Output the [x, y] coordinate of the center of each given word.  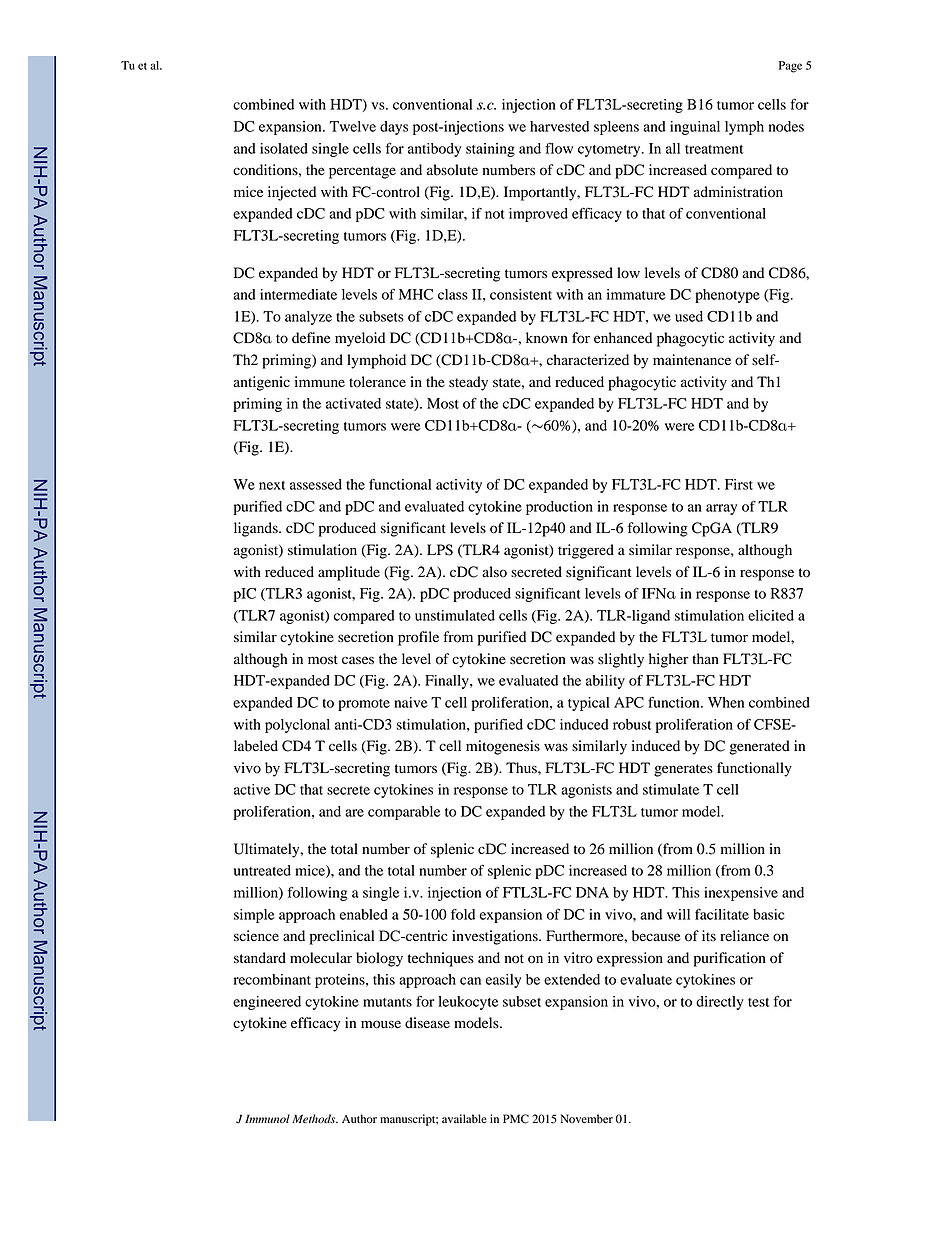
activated [353, 403]
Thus [522, 768]
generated [759, 747]
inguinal [695, 128]
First [739, 484]
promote [364, 705]
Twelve [353, 126]
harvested [559, 126]
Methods [315, 1118]
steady [468, 383]
